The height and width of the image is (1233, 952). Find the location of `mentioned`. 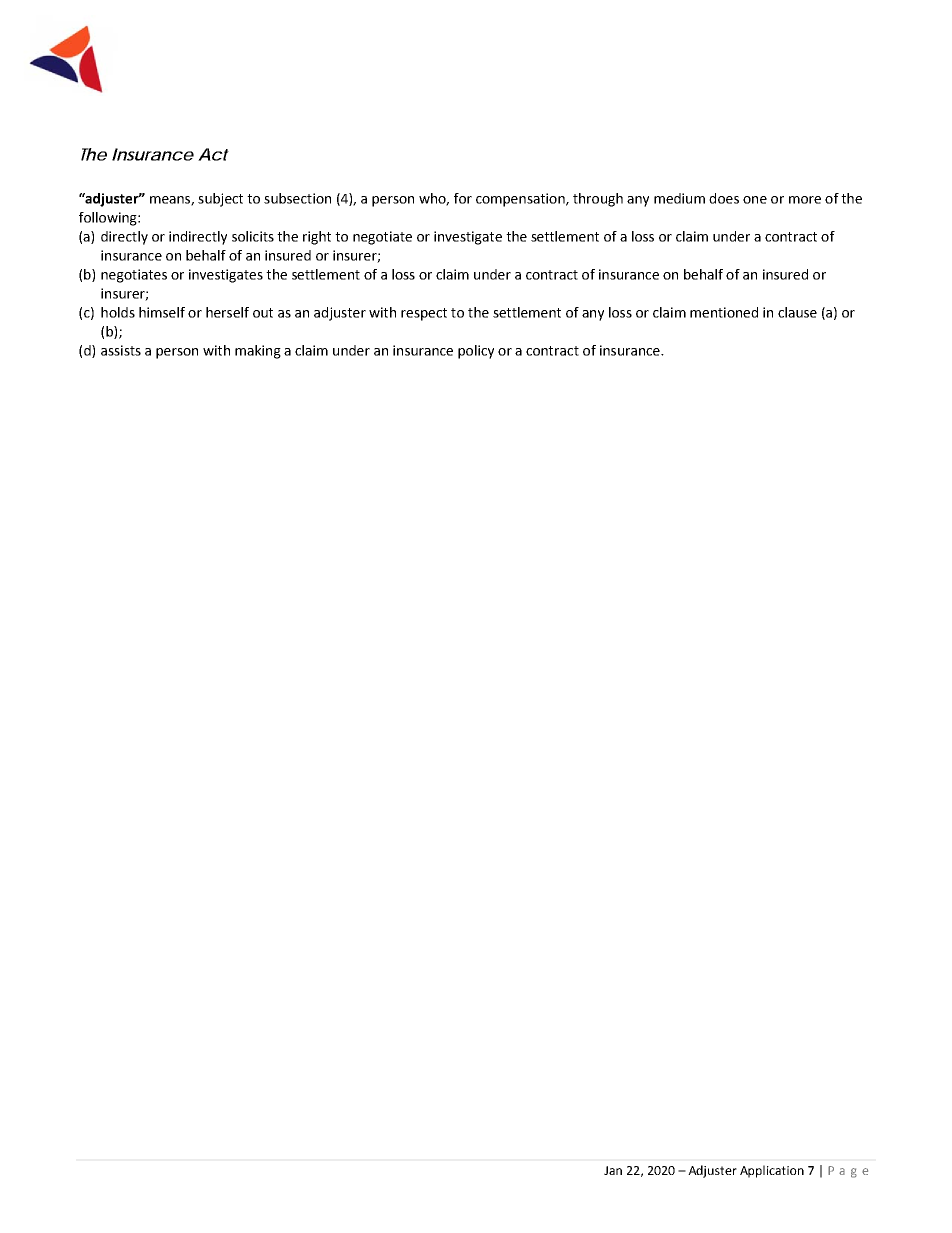

mentioned is located at coordinates (724, 312).
